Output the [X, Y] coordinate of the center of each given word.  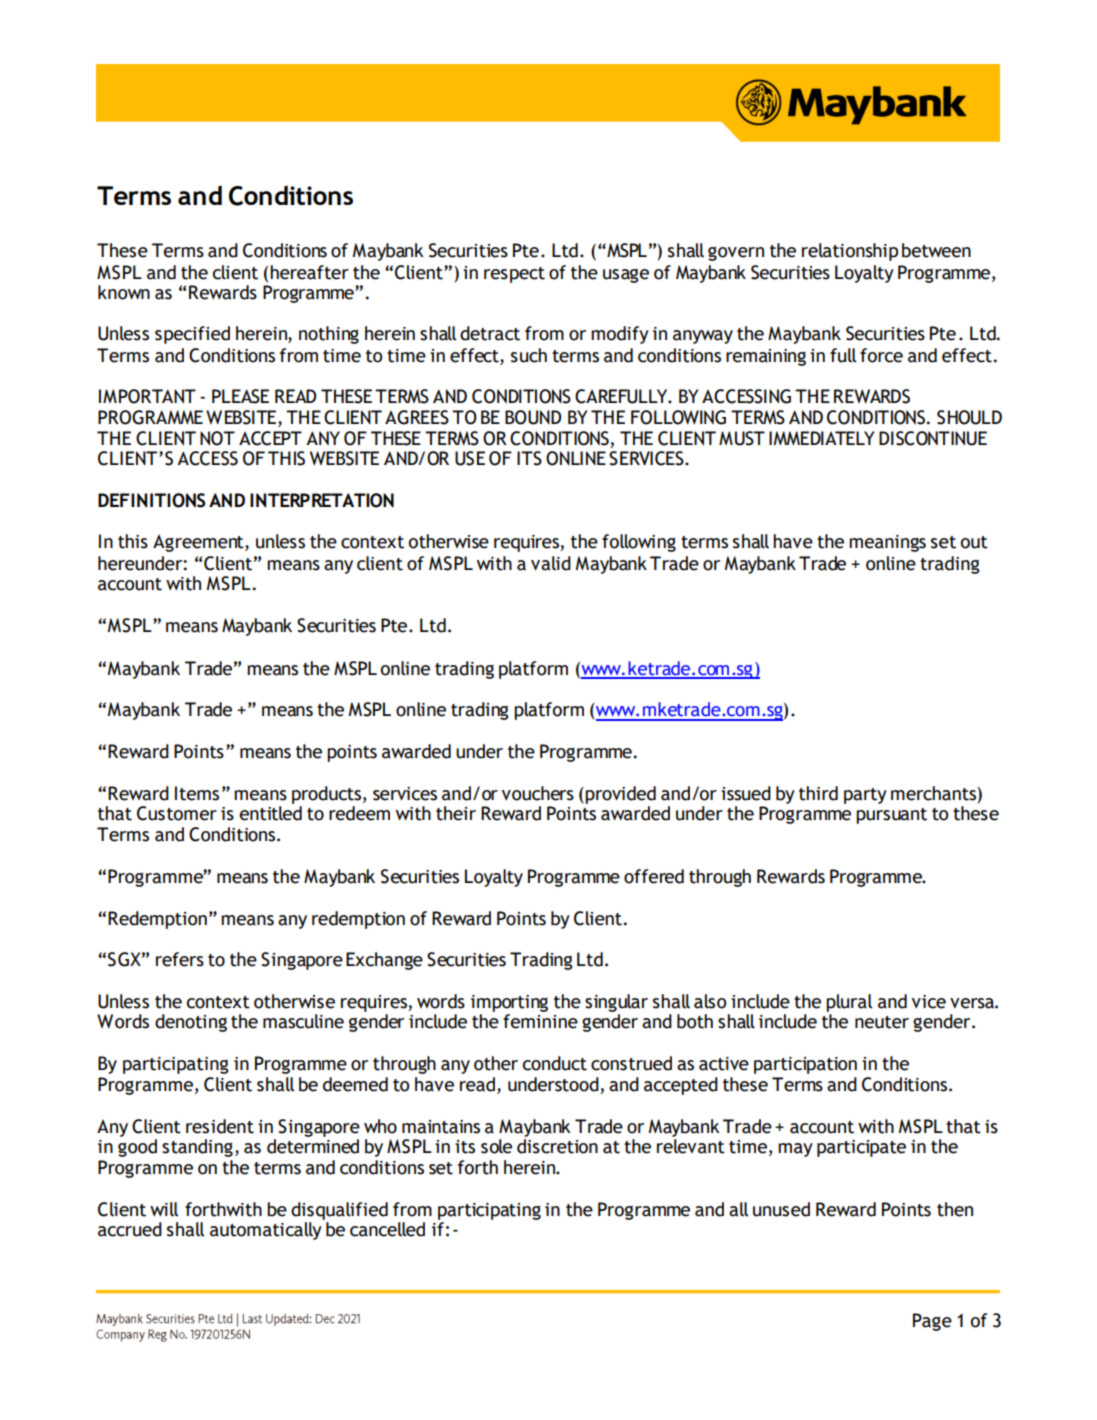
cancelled [387, 1229]
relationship [850, 252]
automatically [266, 1231]
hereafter [309, 272]
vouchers [538, 793]
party [865, 796]
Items [197, 793]
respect [514, 275]
